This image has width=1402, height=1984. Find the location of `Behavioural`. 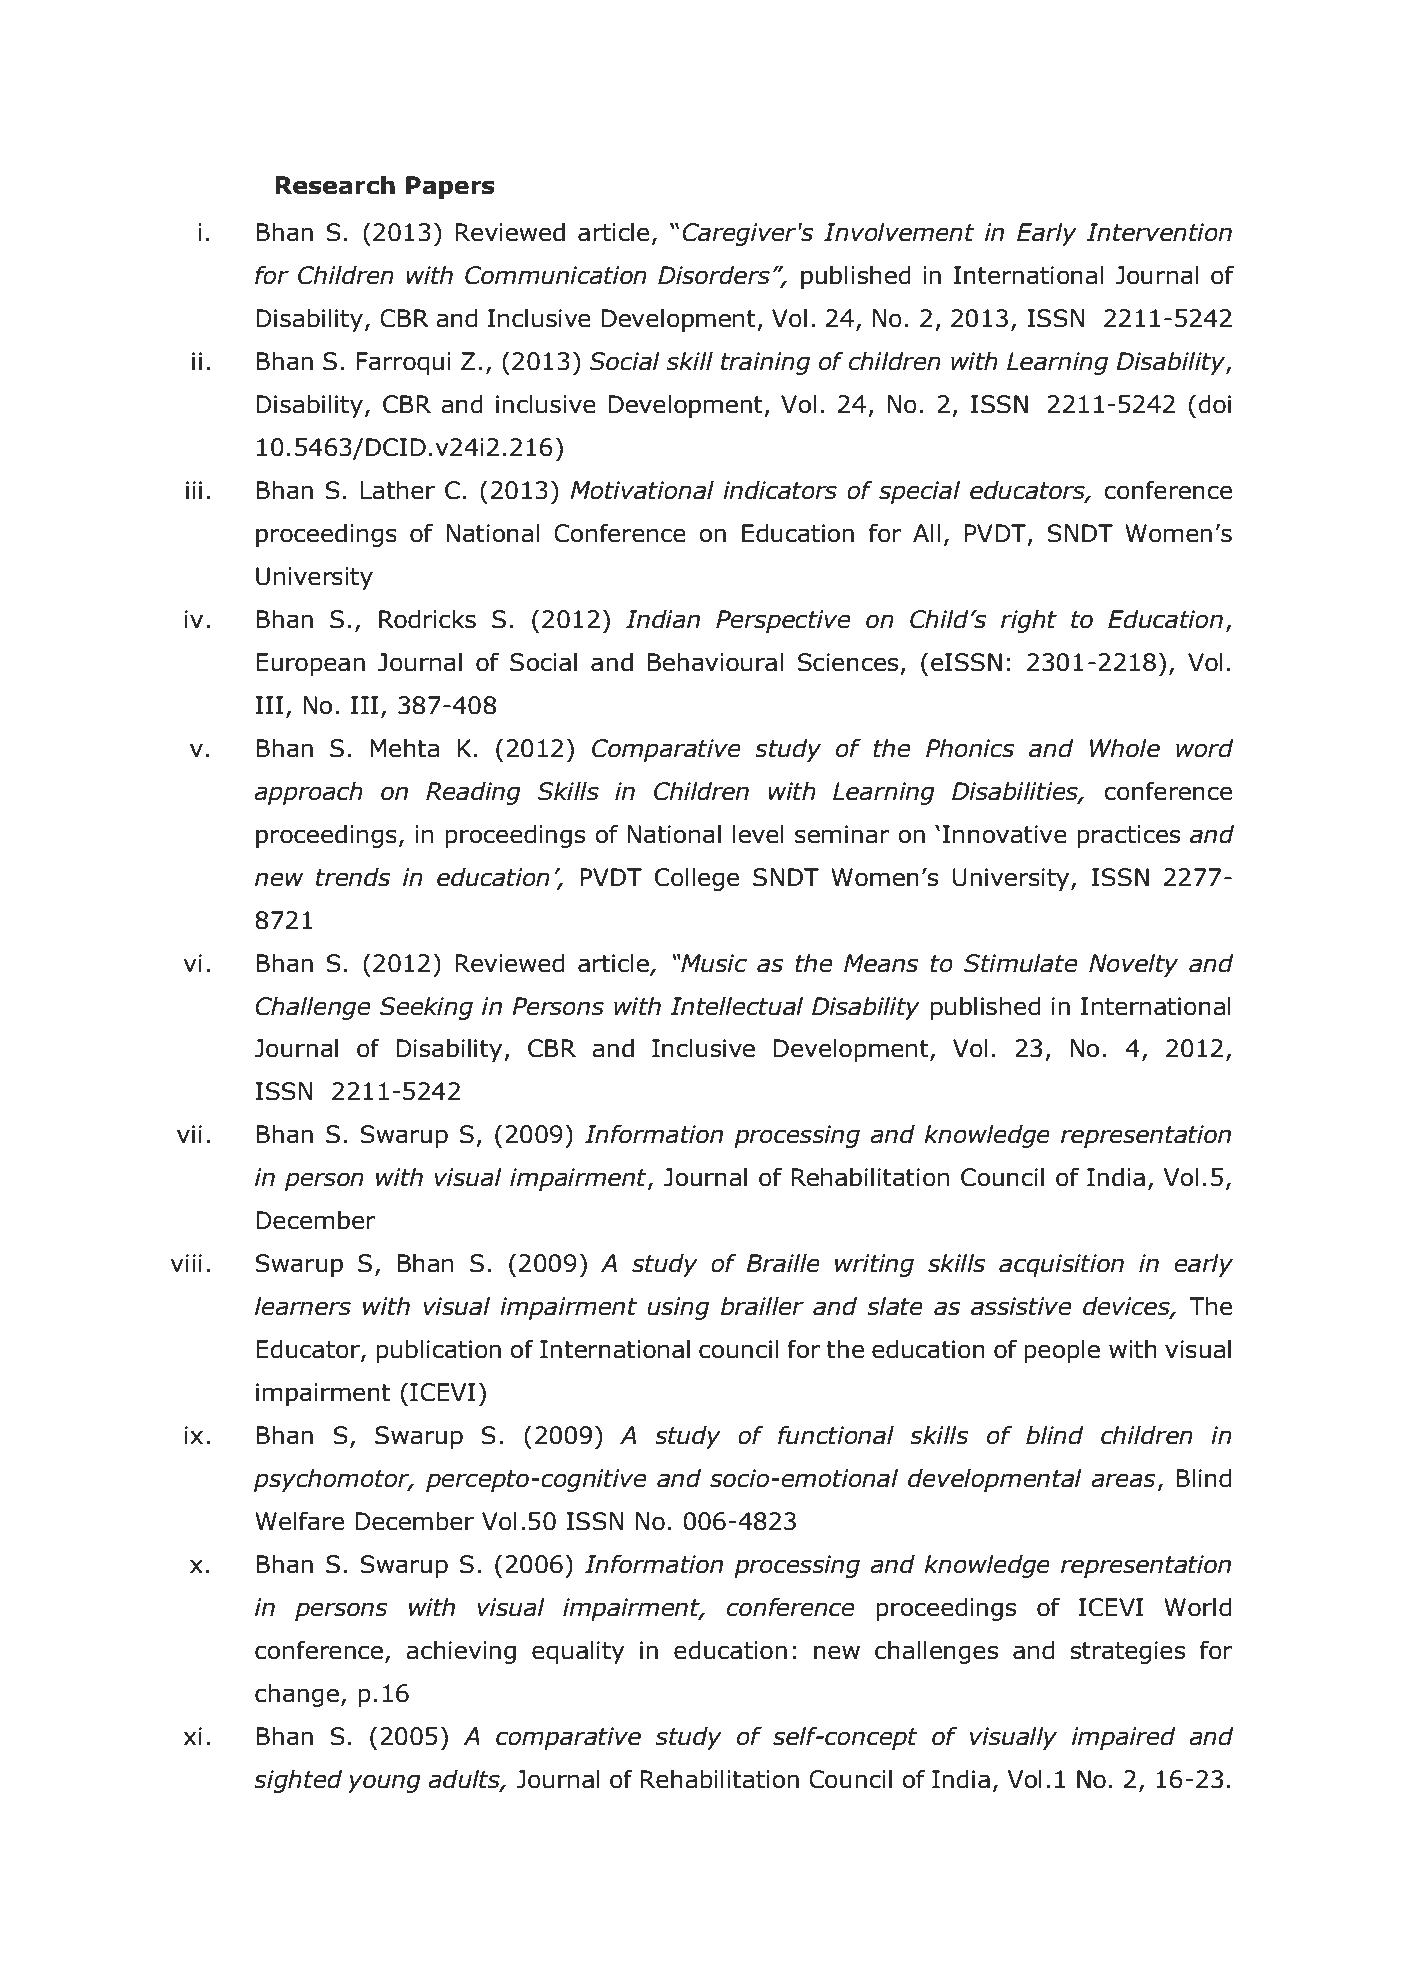

Behavioural is located at coordinates (715, 662).
